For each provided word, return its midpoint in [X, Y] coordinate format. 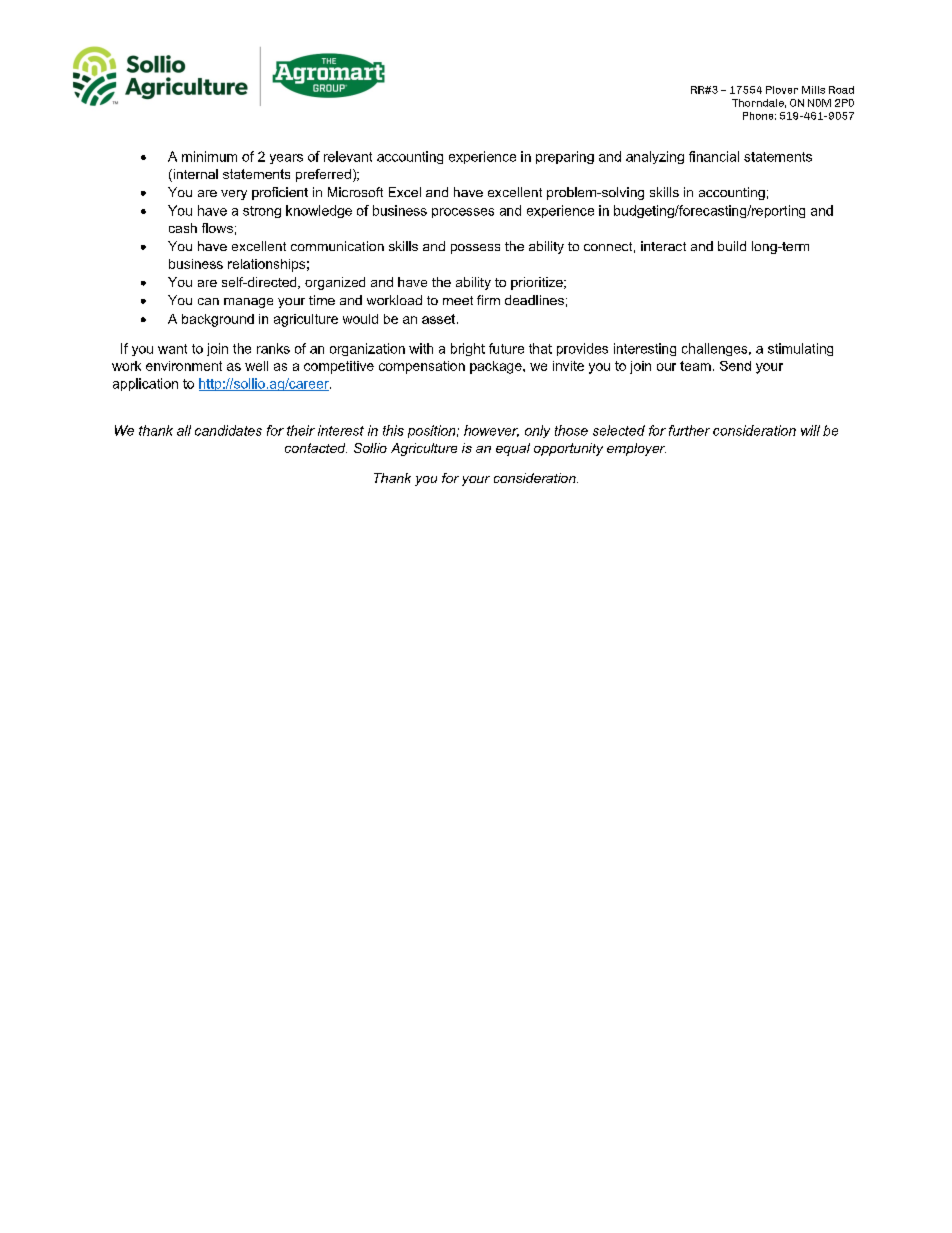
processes [463, 213]
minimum [209, 156]
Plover [782, 90]
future [506, 348]
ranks [273, 348]
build [732, 246]
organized [335, 283]
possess [475, 249]
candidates [228, 430]
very [234, 195]
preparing [565, 157]
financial [714, 156]
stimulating [800, 349]
